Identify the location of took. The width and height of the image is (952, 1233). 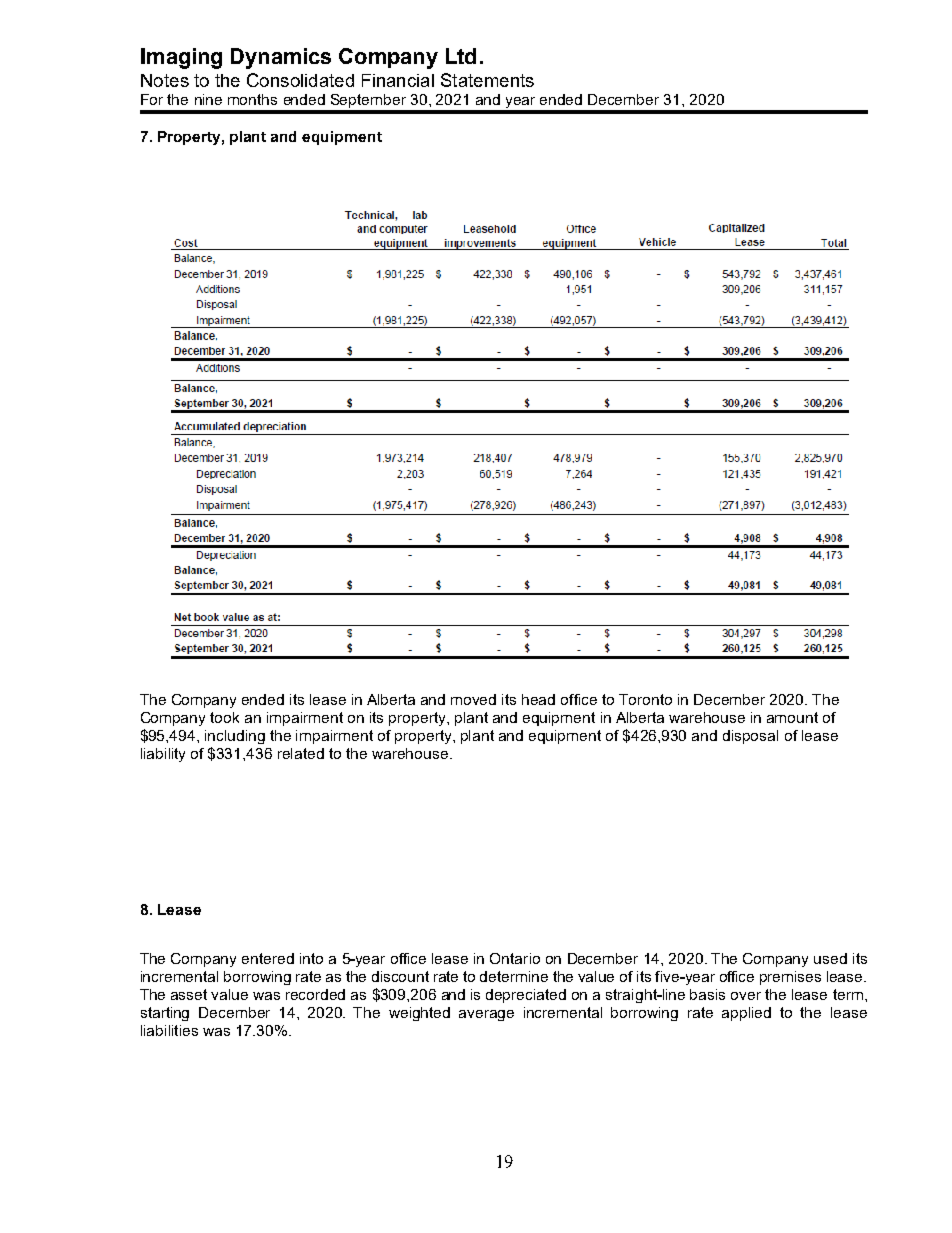
(224, 717).
